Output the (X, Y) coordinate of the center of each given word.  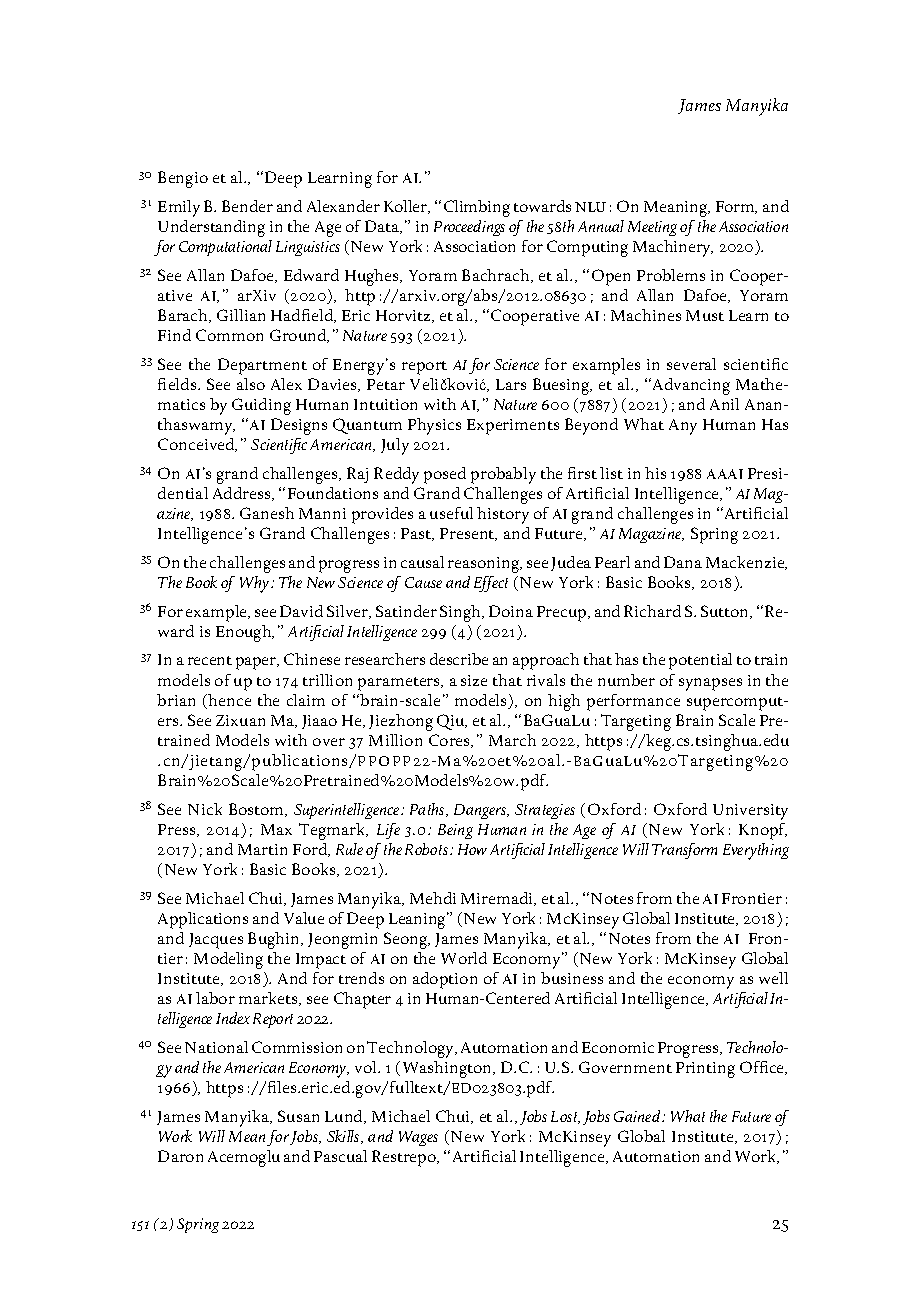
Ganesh (267, 513)
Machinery (673, 248)
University (750, 812)
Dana (683, 562)
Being (455, 831)
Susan (298, 1116)
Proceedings (469, 228)
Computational (225, 248)
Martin (262, 849)
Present (468, 534)
